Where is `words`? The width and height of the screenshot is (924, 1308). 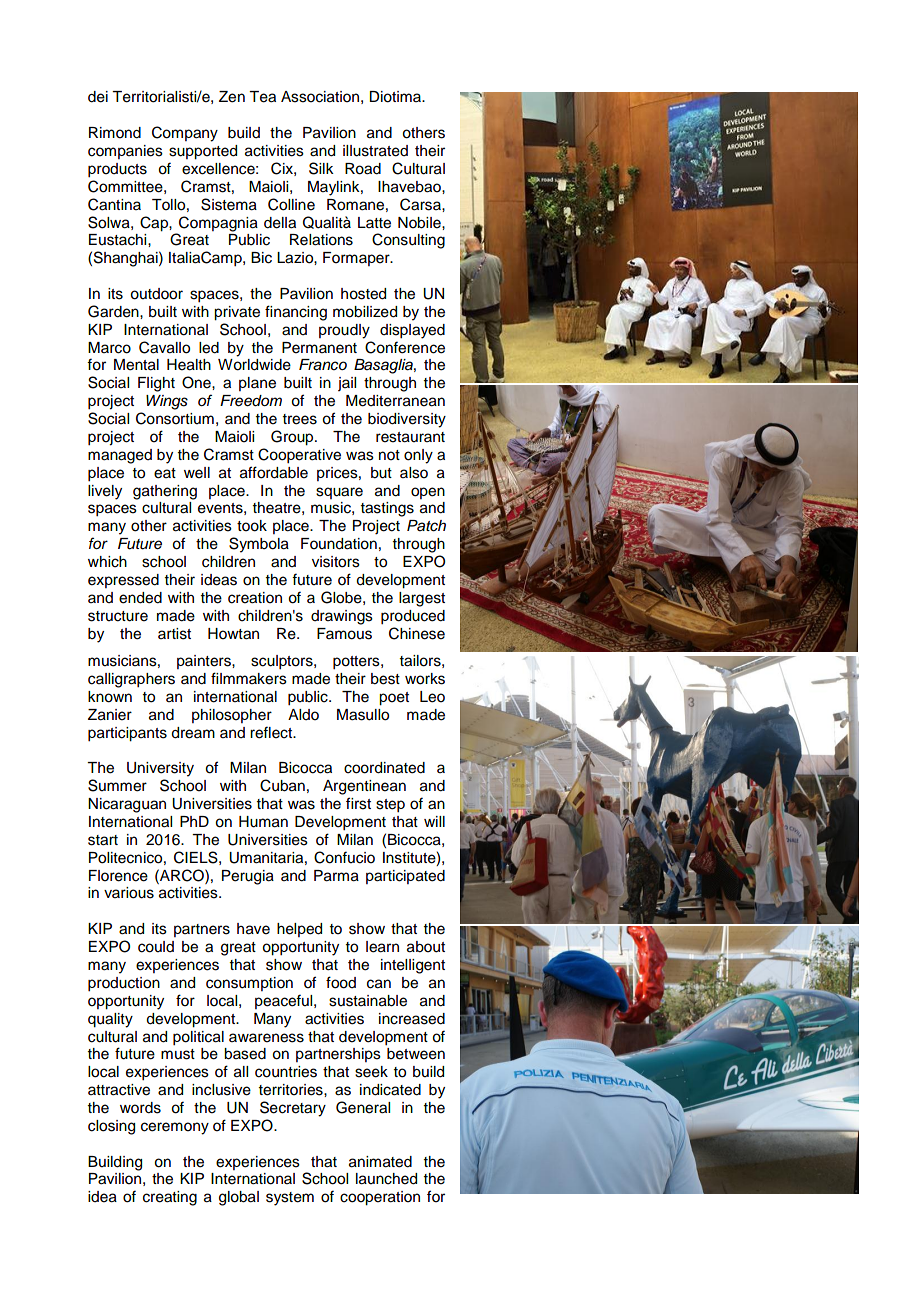
words is located at coordinates (140, 1108).
